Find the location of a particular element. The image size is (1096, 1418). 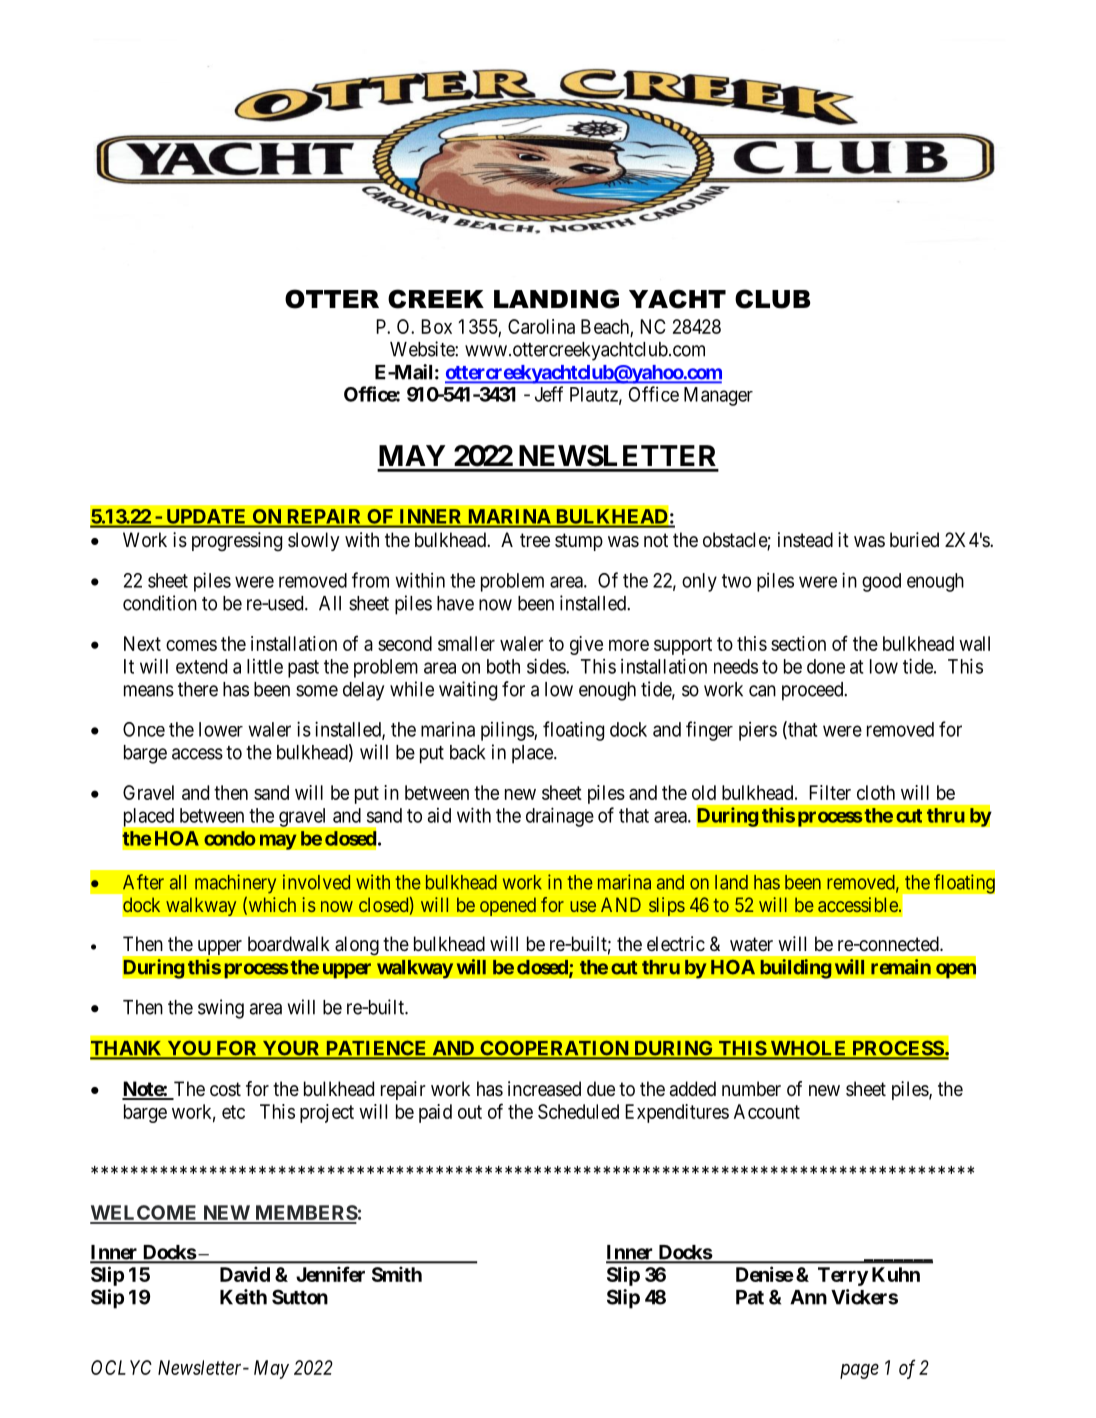

Manager is located at coordinates (718, 396).
